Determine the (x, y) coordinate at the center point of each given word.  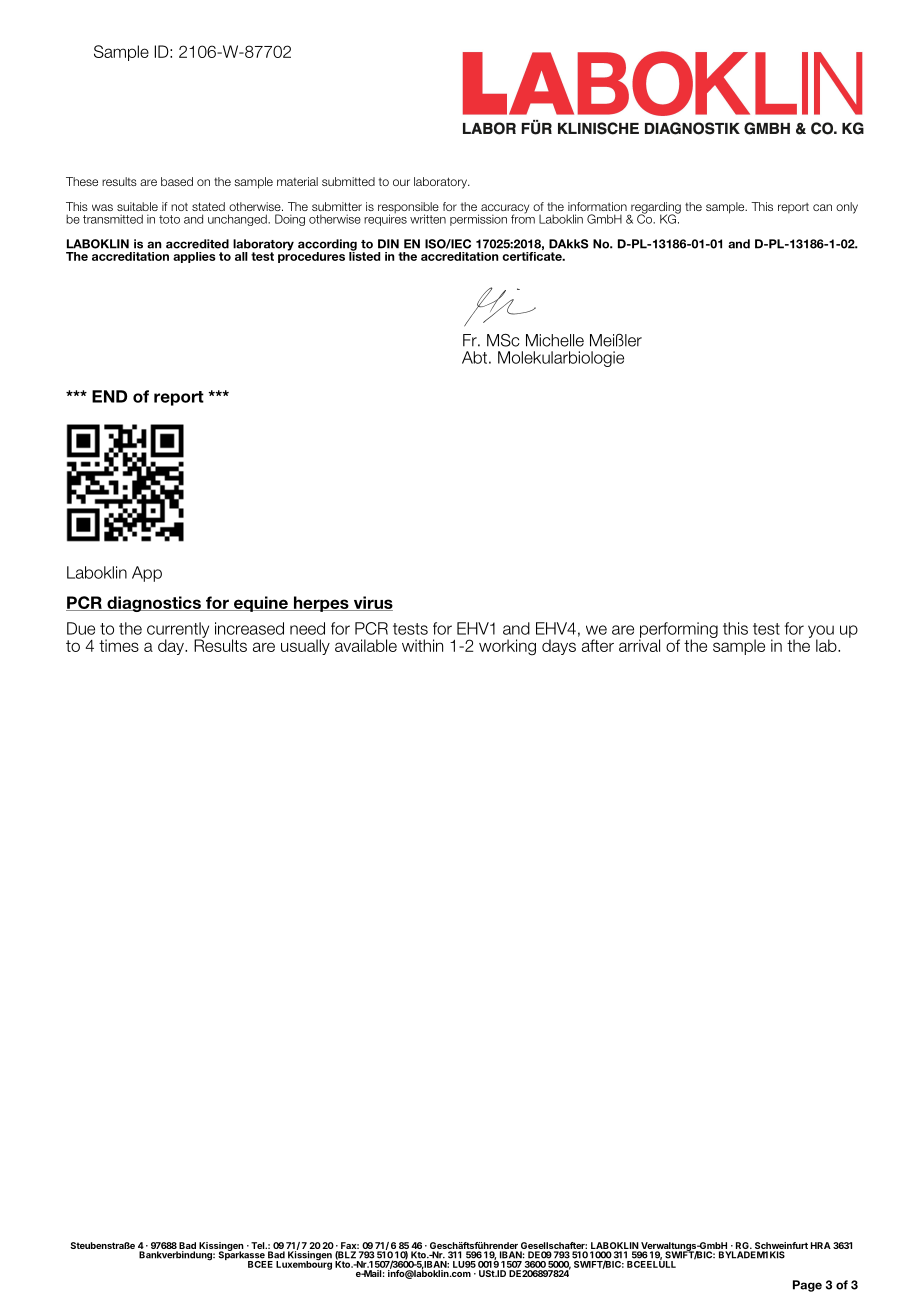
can (822, 207)
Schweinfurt (780, 1247)
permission (478, 220)
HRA (821, 1245)
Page (807, 1286)
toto (169, 219)
